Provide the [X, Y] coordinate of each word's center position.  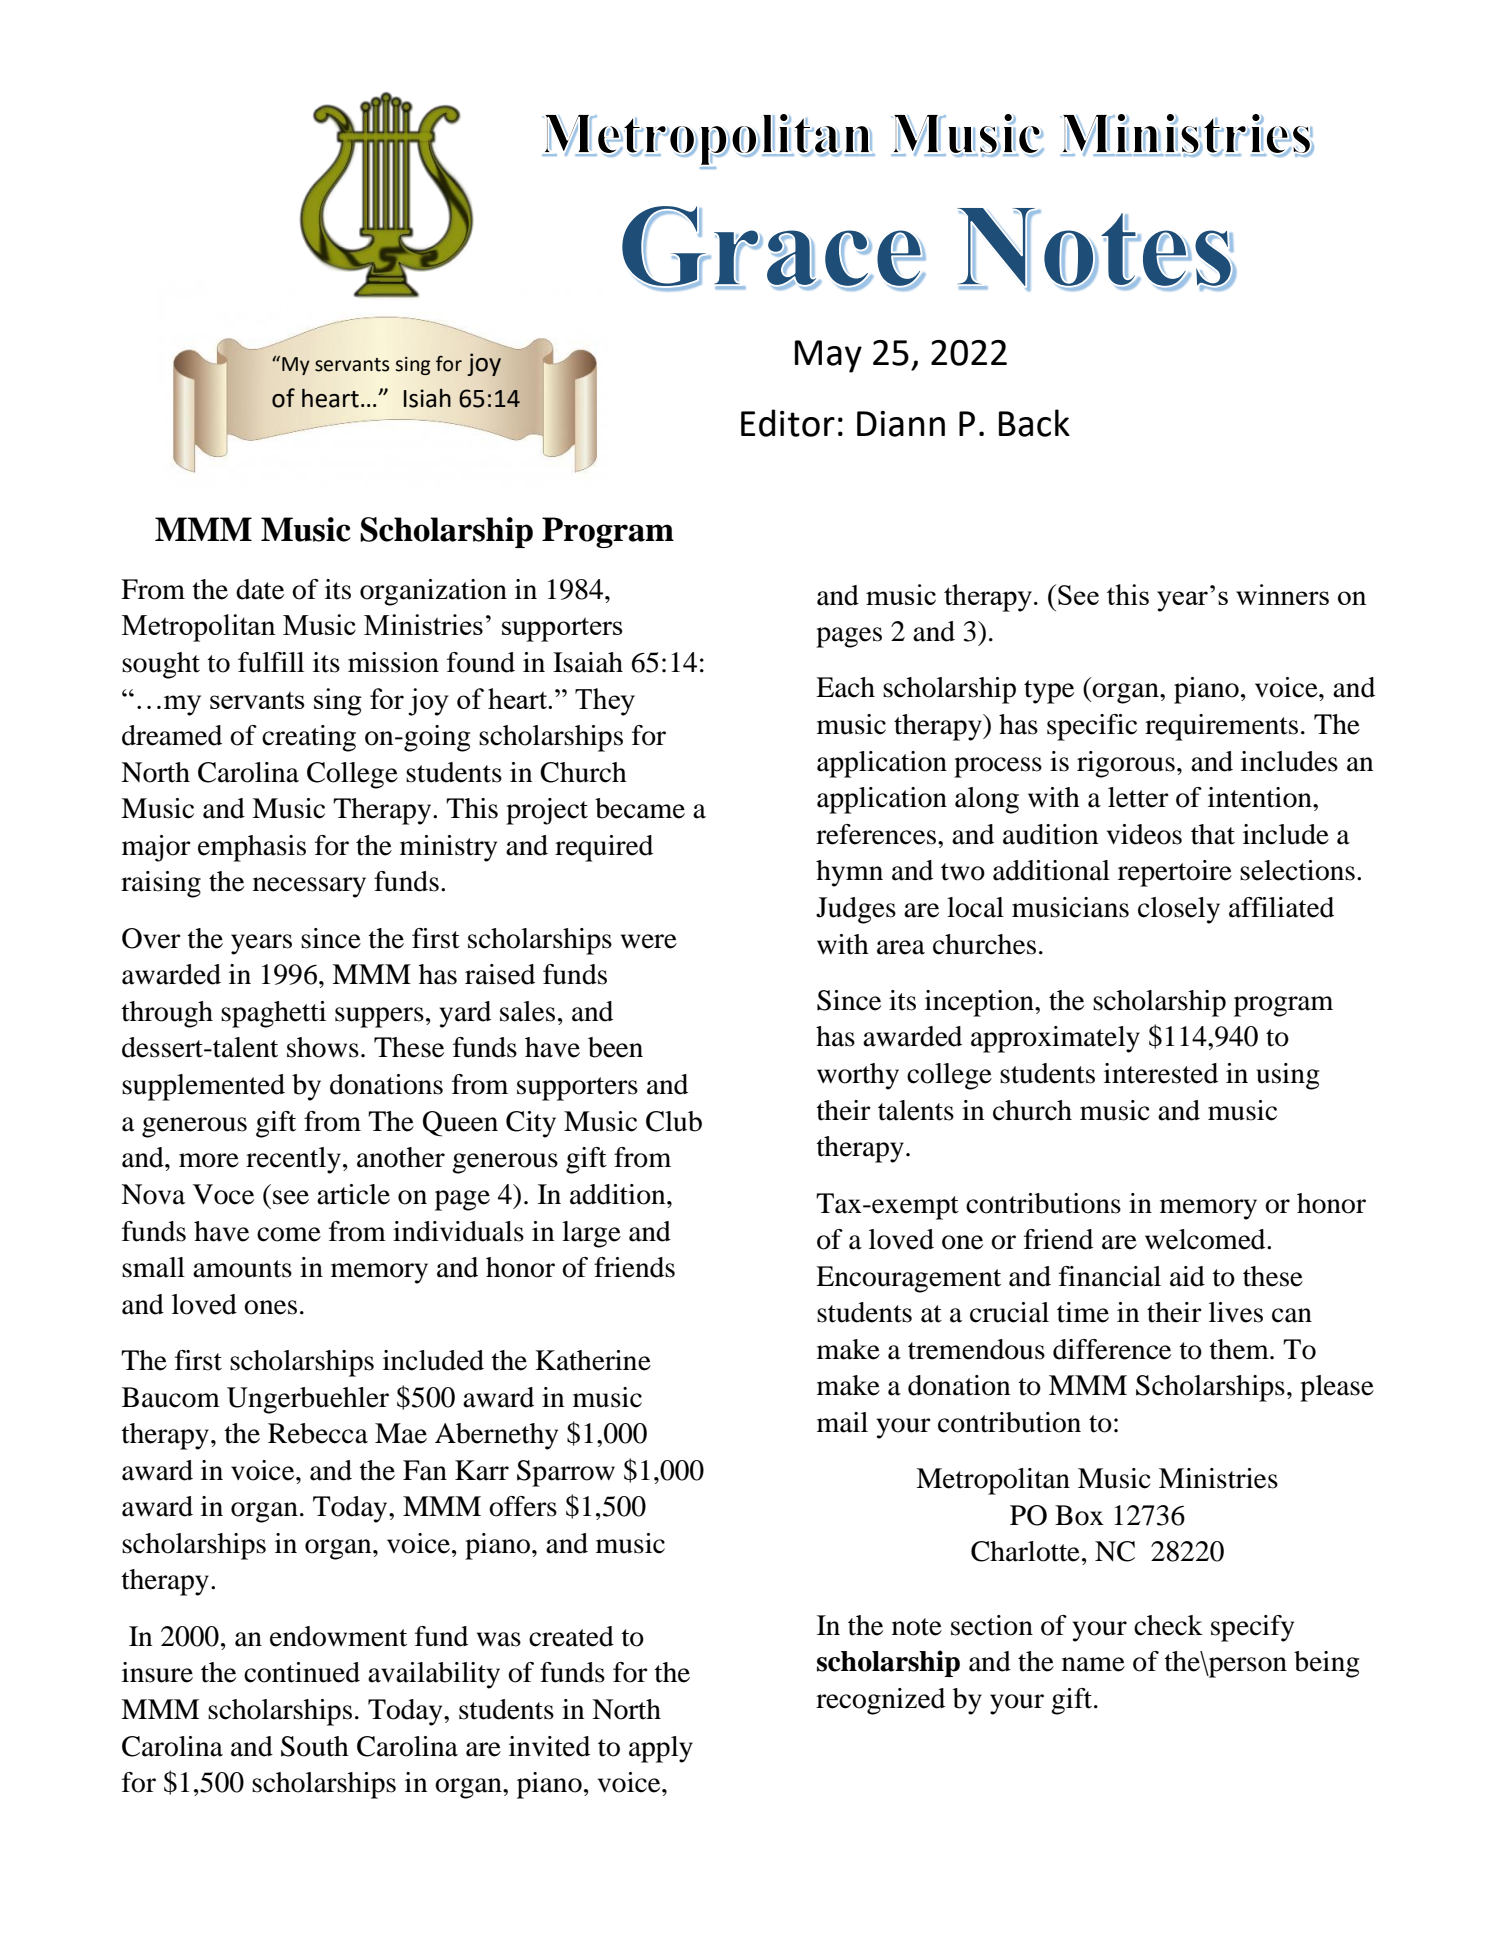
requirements [1221, 727]
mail [842, 1422]
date [260, 589]
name [1093, 1664]
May [828, 356]
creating [309, 738]
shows [323, 1047]
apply [661, 1749]
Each [845, 687]
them [1240, 1349]
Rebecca [318, 1433]
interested [1161, 1073]
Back [1034, 423]
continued [302, 1672]
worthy [858, 1076]
